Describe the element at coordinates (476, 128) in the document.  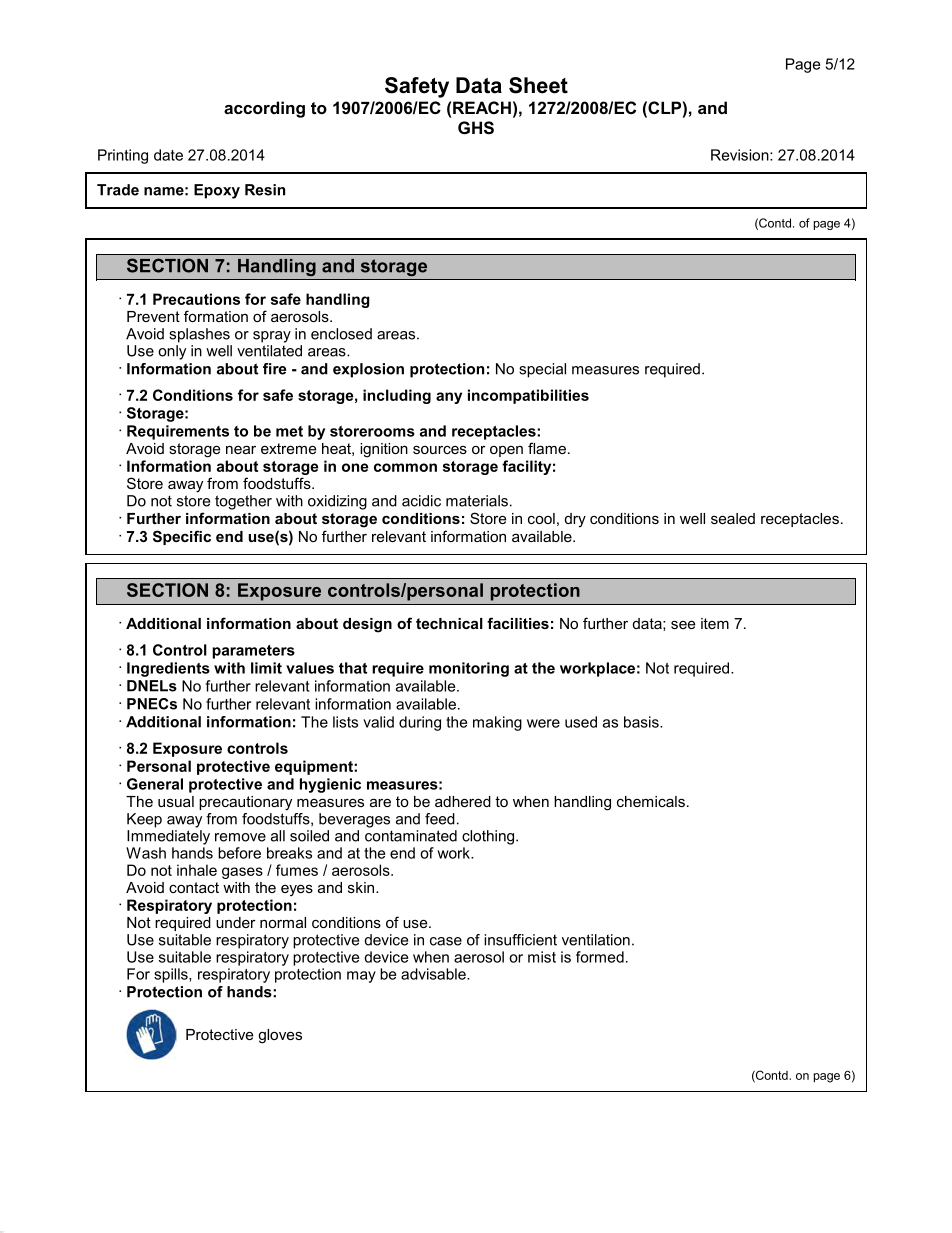
I see `GHS` at that location.
